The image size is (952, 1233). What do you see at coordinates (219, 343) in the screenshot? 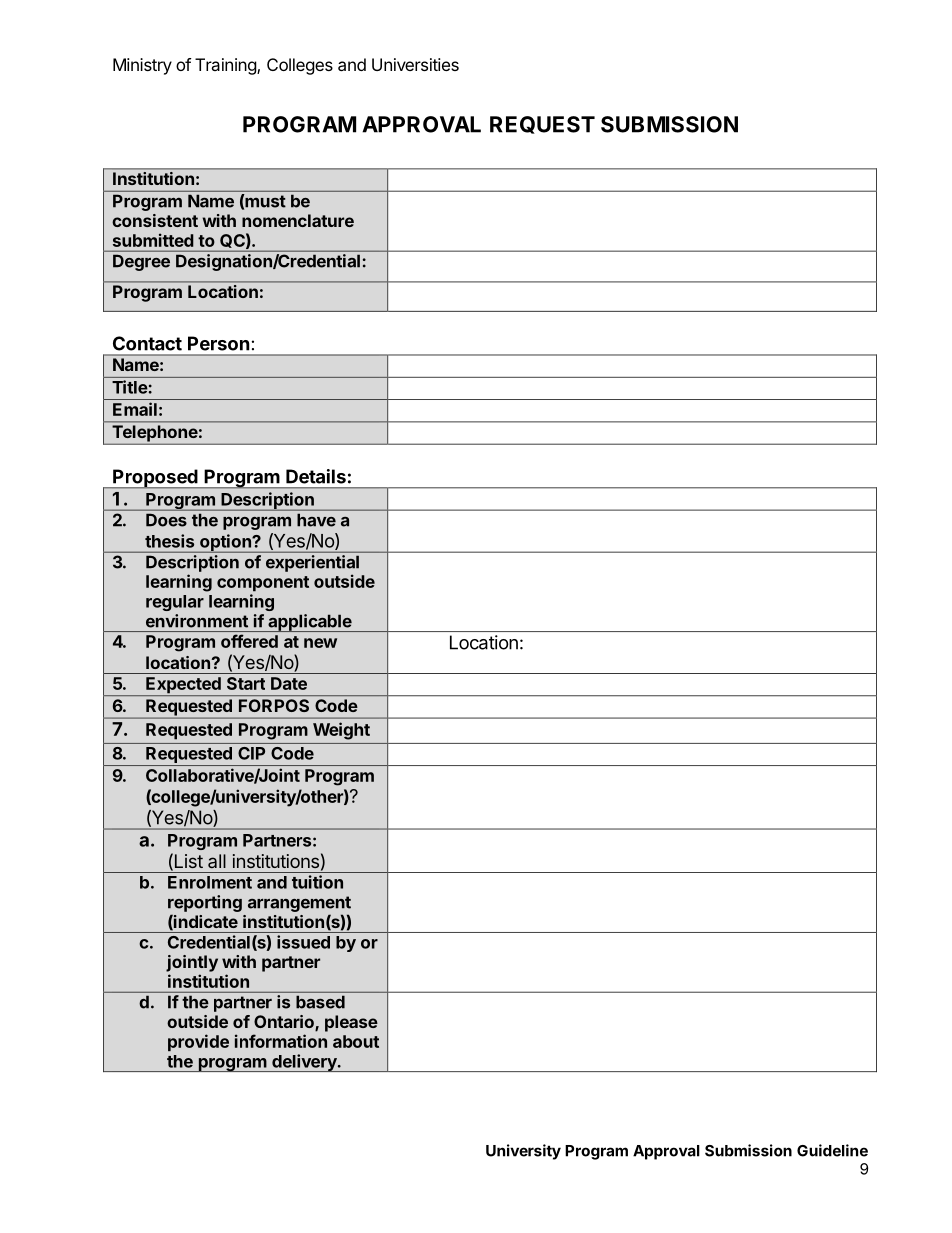
I see `Person` at bounding box center [219, 343].
